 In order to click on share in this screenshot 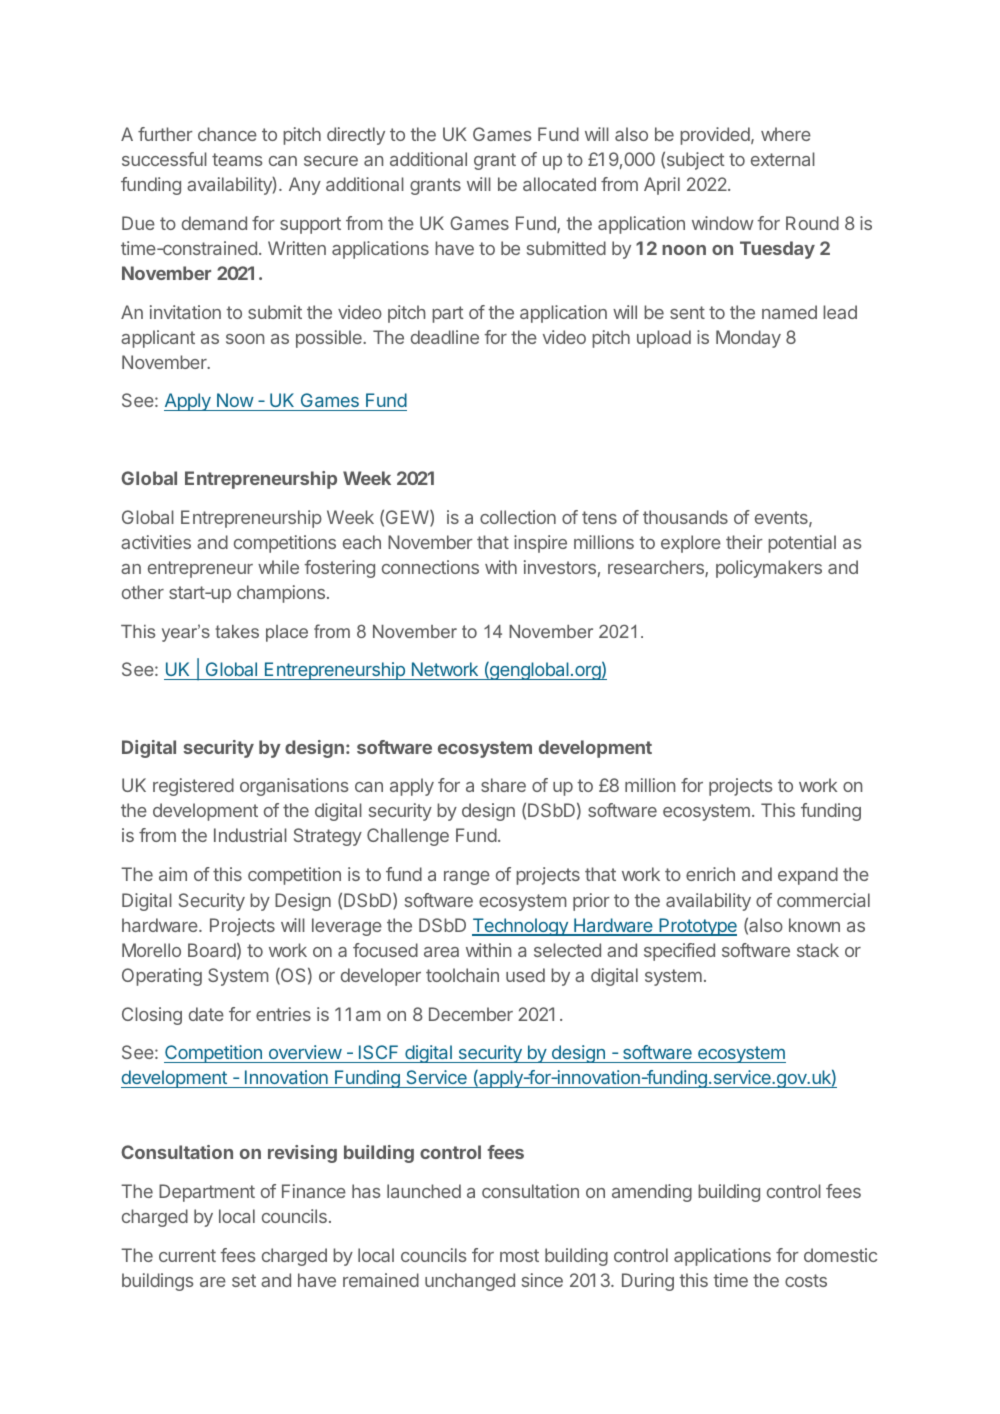, I will do `click(503, 785)`.
